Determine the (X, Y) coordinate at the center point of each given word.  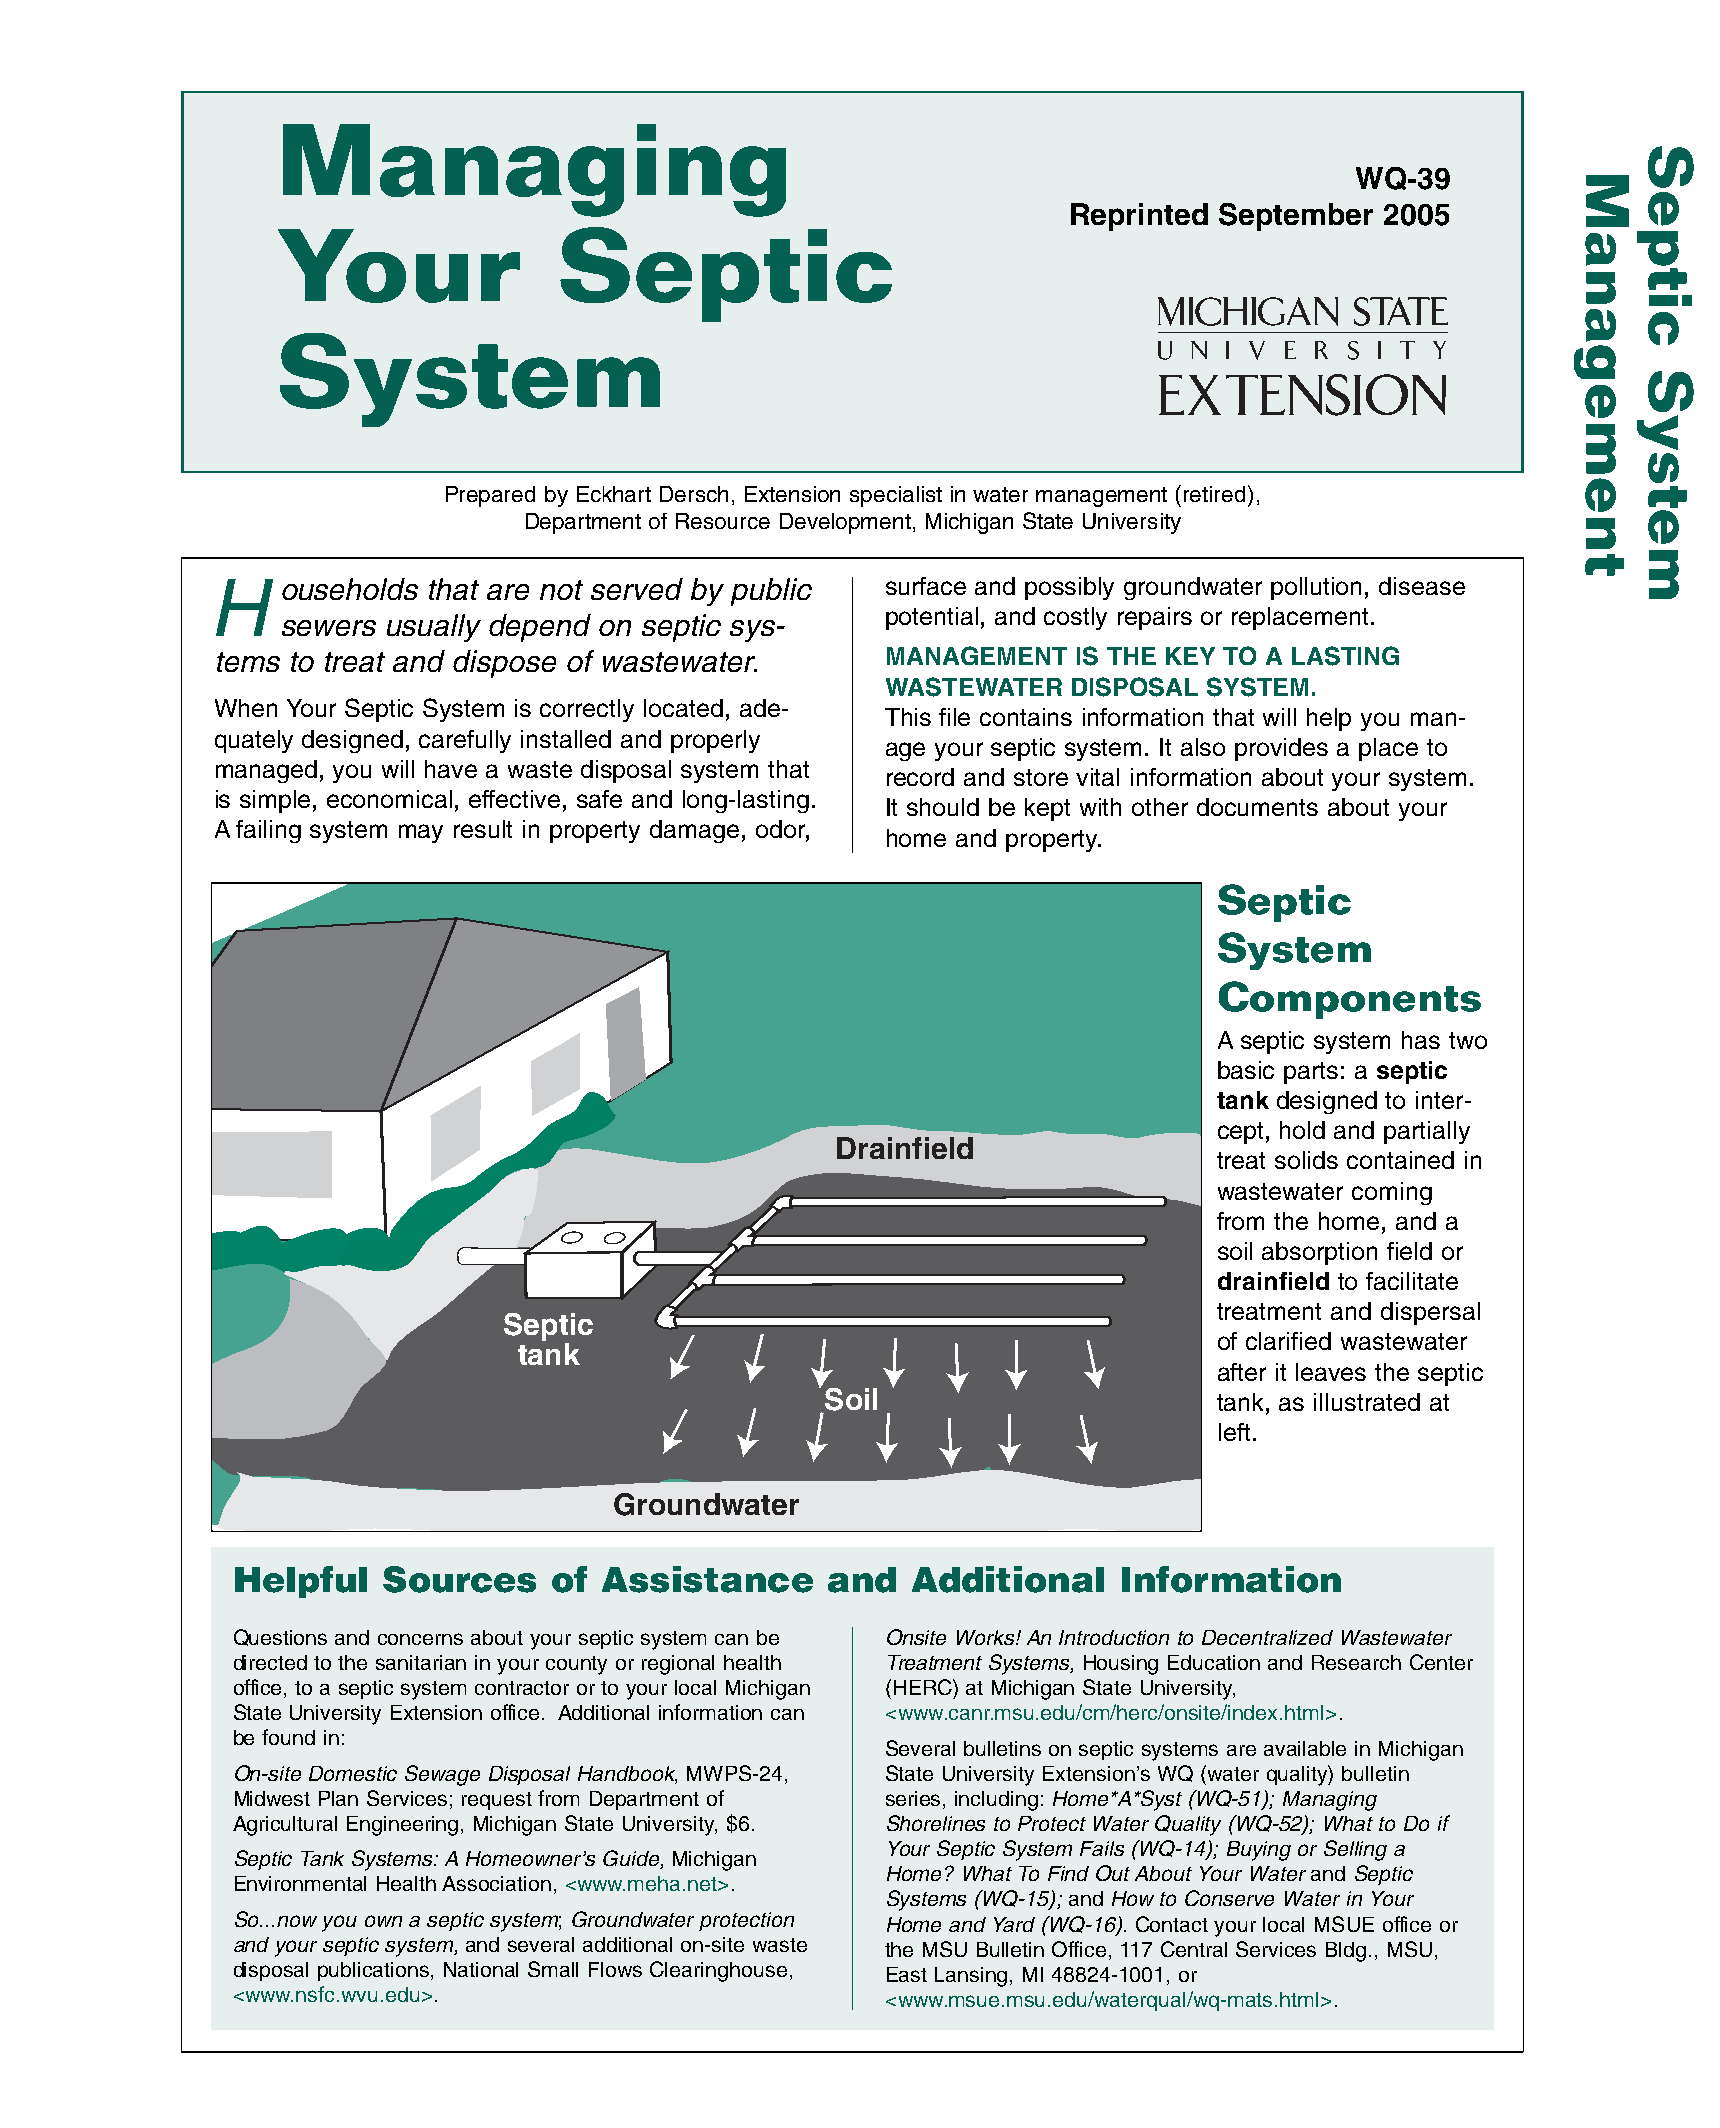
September (1296, 217)
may (421, 833)
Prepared (490, 496)
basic (1246, 1070)
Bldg (1346, 1952)
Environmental (300, 1883)
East (907, 1974)
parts (1311, 1073)
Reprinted (1139, 217)
